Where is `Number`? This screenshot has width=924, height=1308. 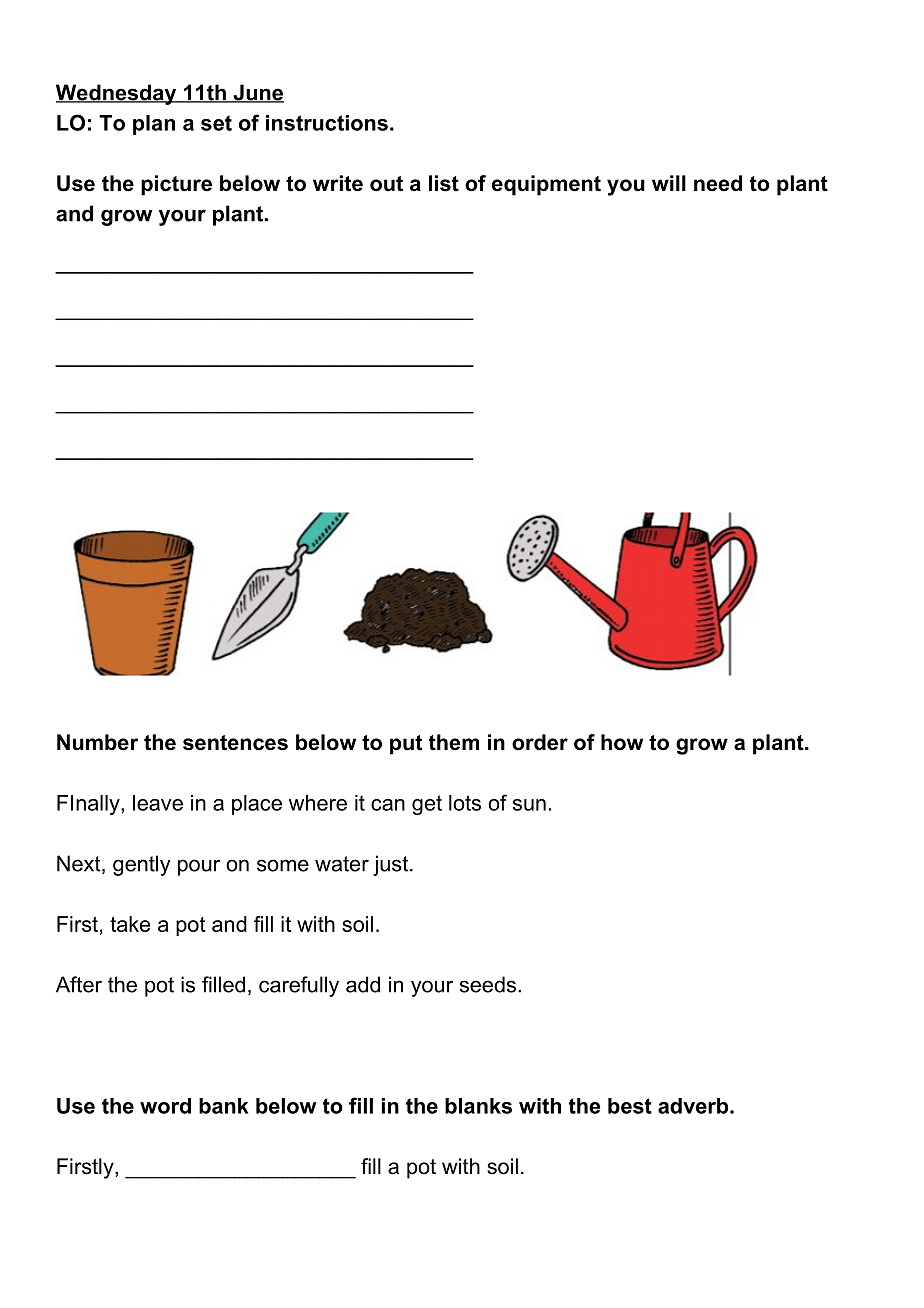 Number is located at coordinates (97, 742).
